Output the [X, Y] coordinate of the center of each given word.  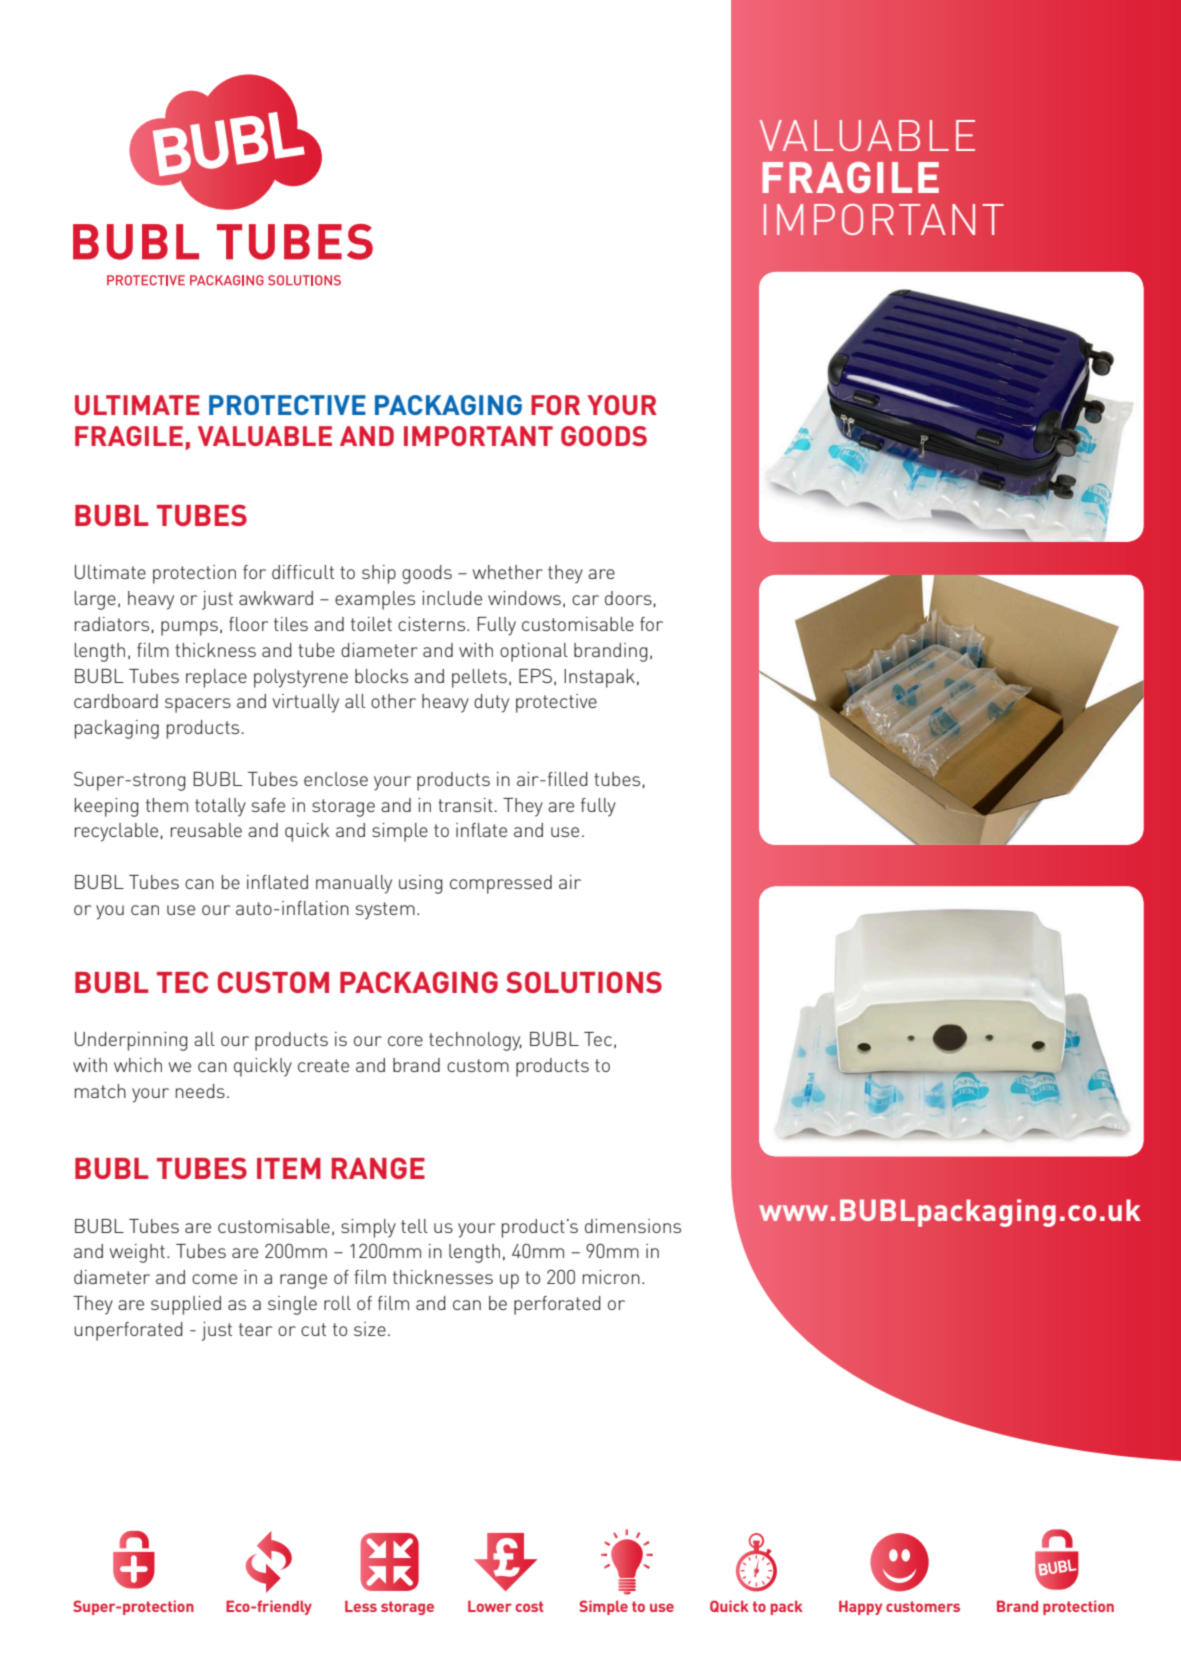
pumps [189, 628]
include [452, 598]
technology [475, 1041]
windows [524, 598]
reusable [206, 830]
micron [611, 1277]
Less [361, 1606]
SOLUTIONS [584, 982]
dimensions [633, 1226]
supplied [186, 1305]
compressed [501, 884]
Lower [490, 1606]
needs [200, 1091]
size [370, 1329]
